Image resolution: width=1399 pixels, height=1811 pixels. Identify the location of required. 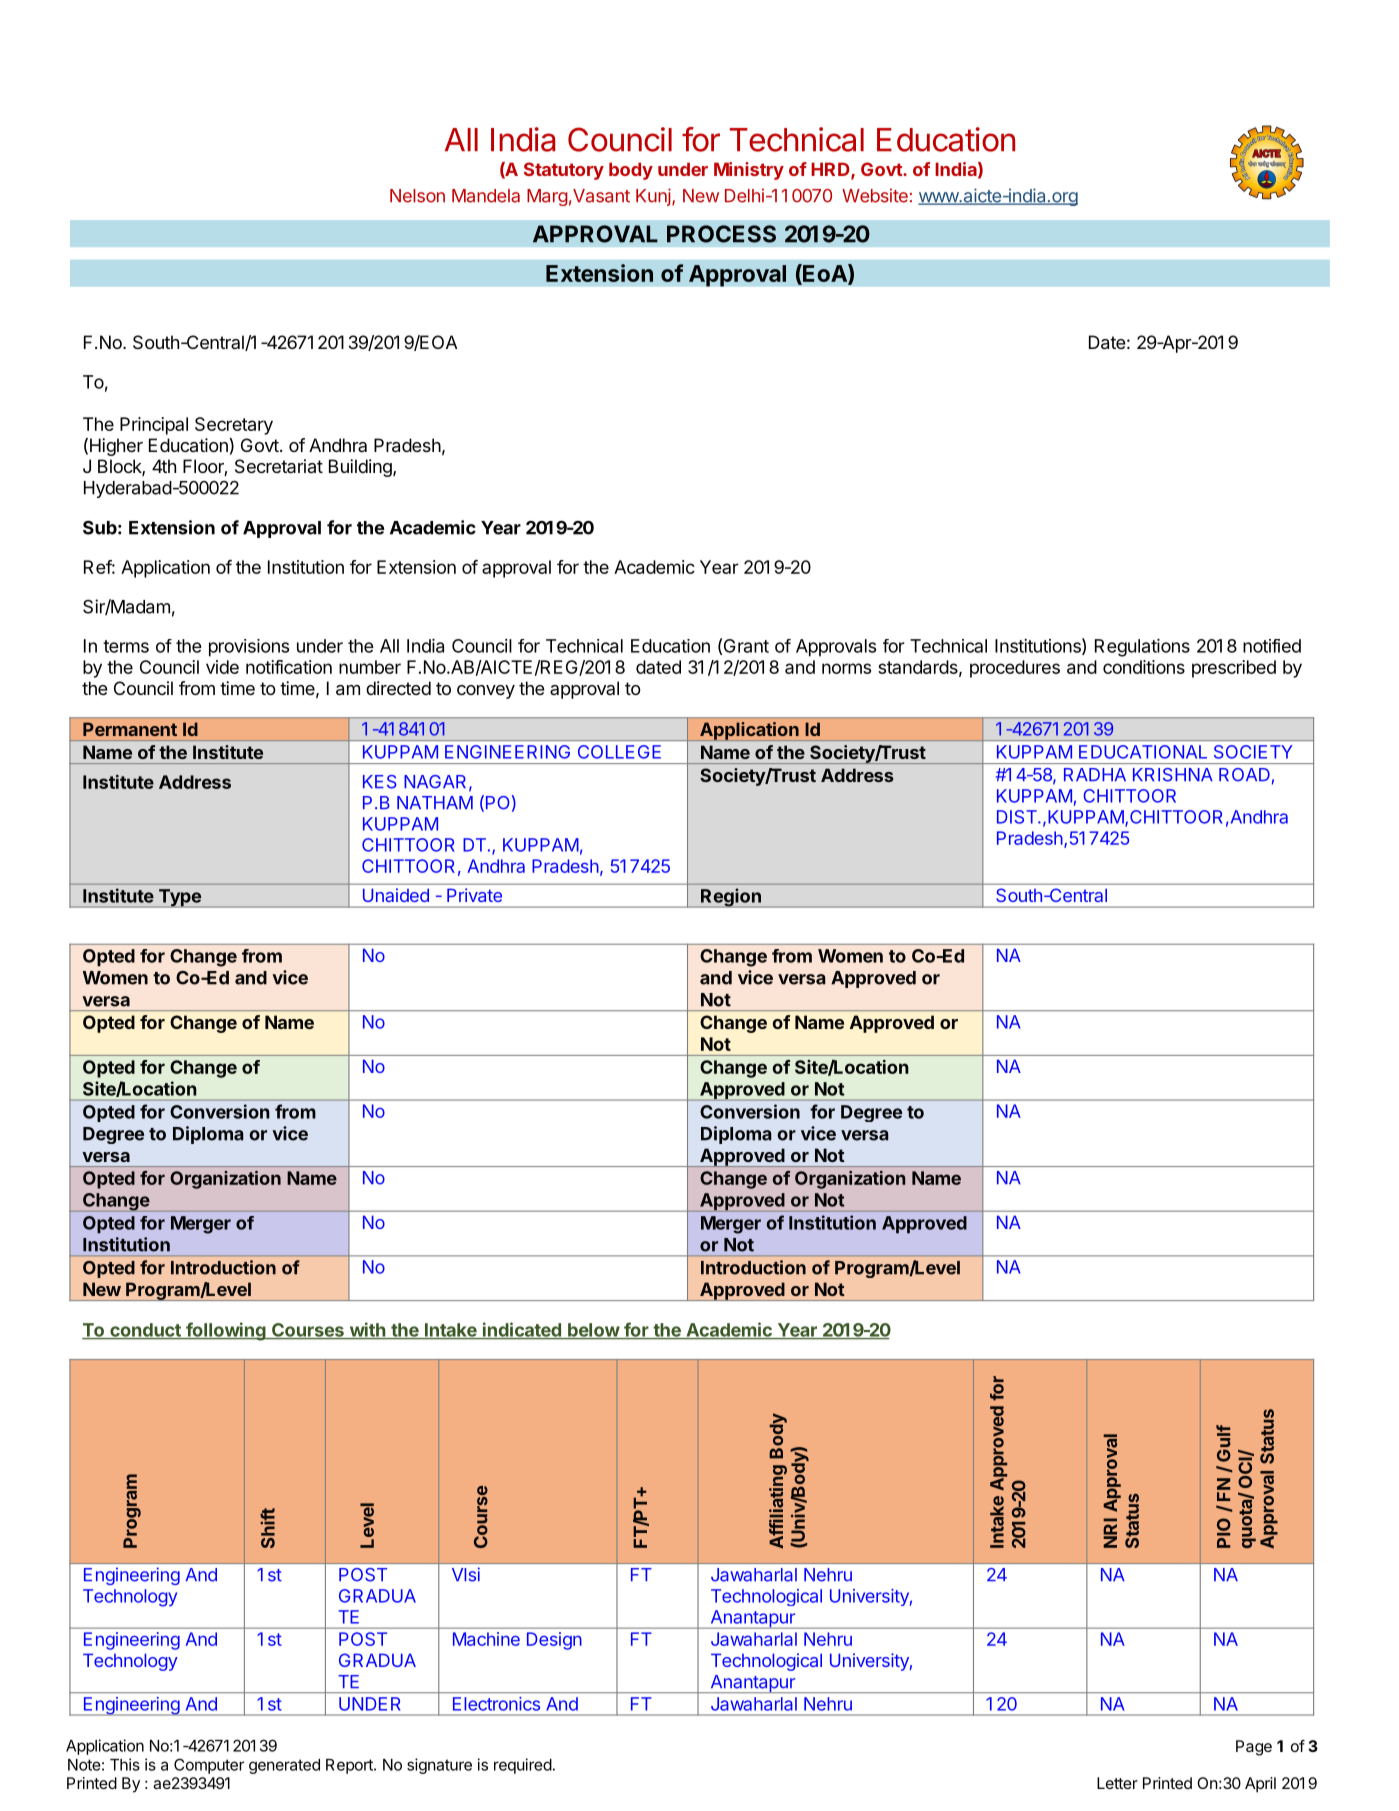
(523, 1766).
